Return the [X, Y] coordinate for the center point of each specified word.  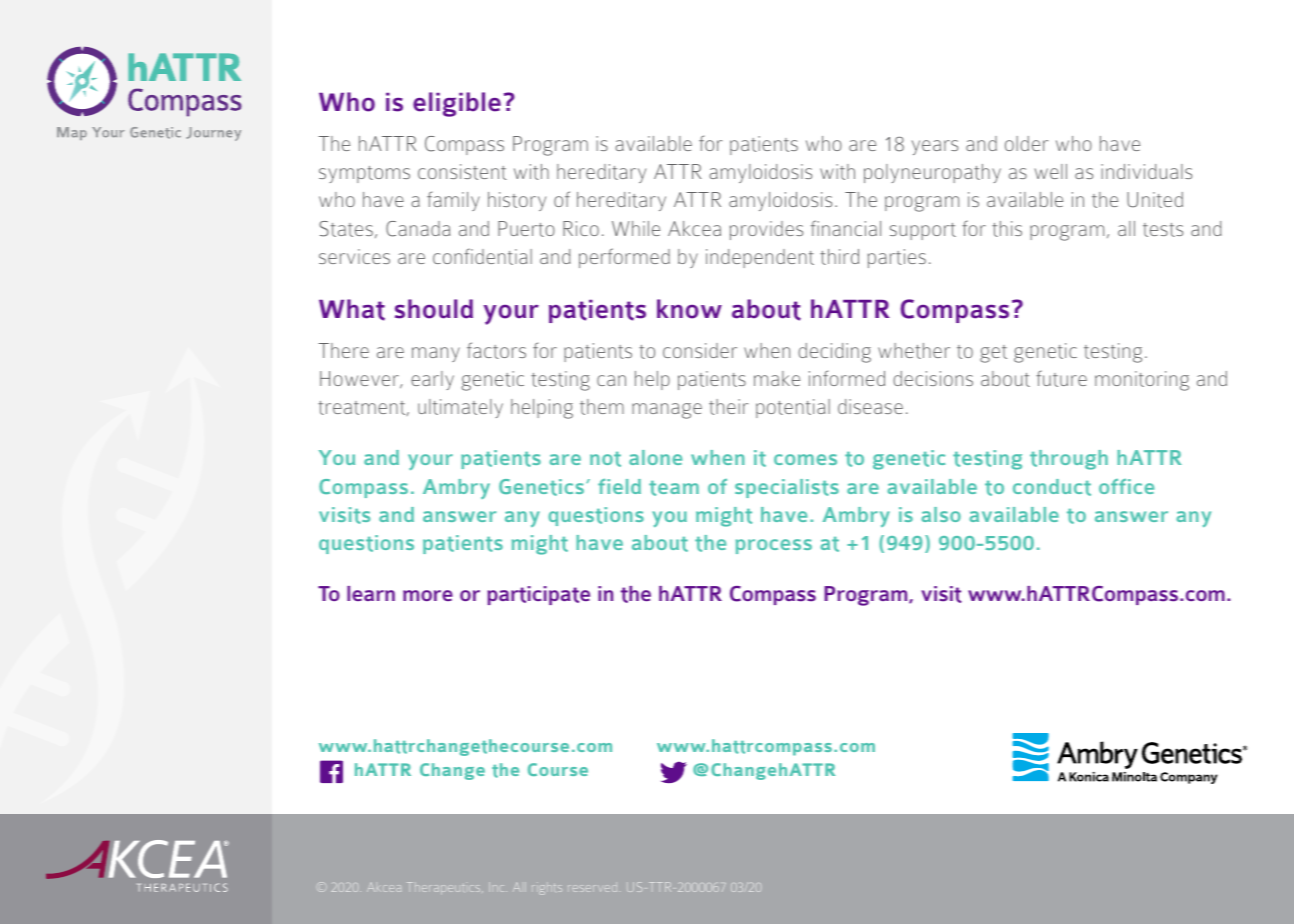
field [619, 486]
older [1026, 143]
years [935, 147]
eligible [457, 104]
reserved [592, 888]
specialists [787, 488]
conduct [1052, 487]
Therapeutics [445, 888]
